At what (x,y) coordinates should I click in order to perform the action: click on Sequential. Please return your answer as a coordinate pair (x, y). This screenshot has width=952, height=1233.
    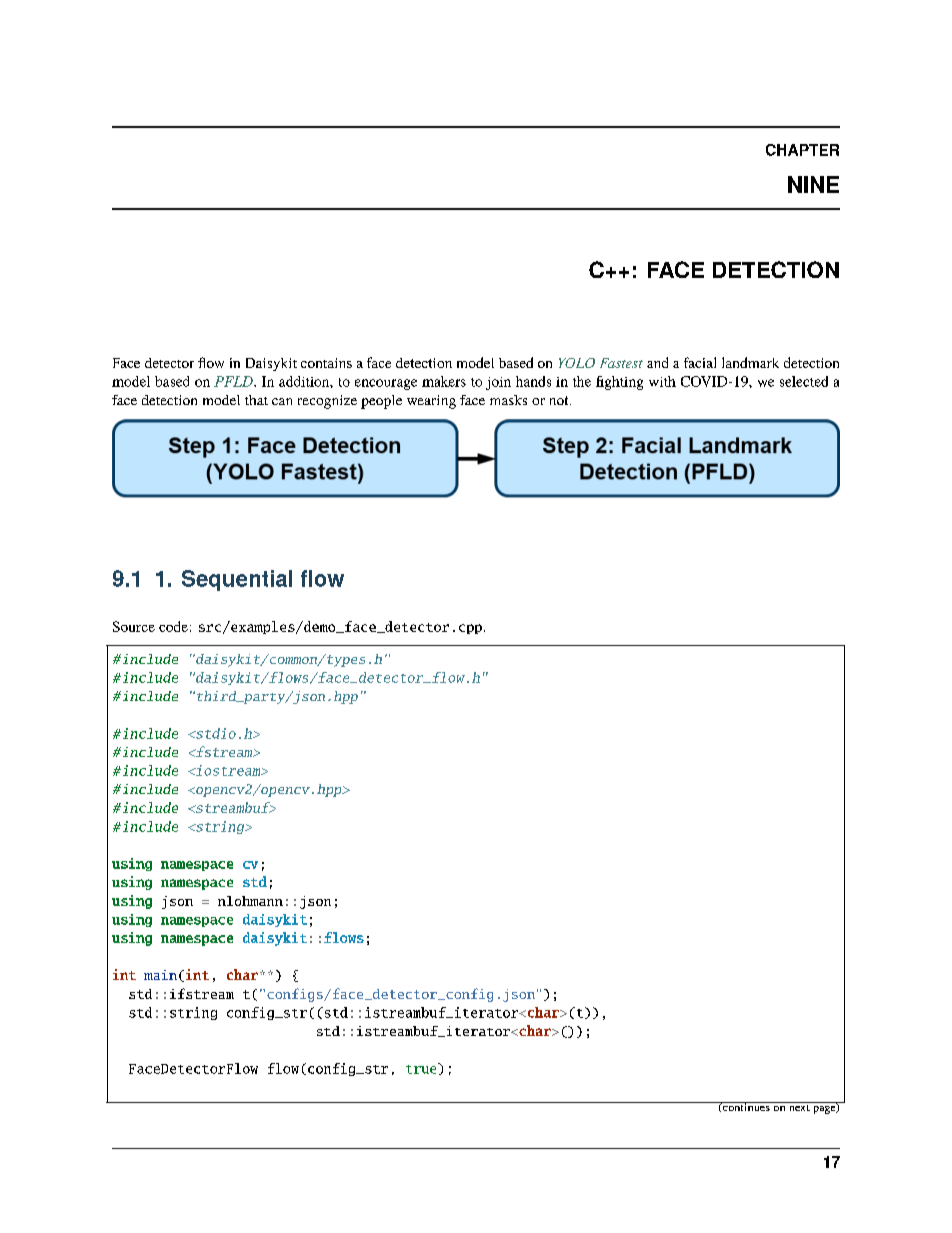
    Looking at the image, I should click on (237, 580).
